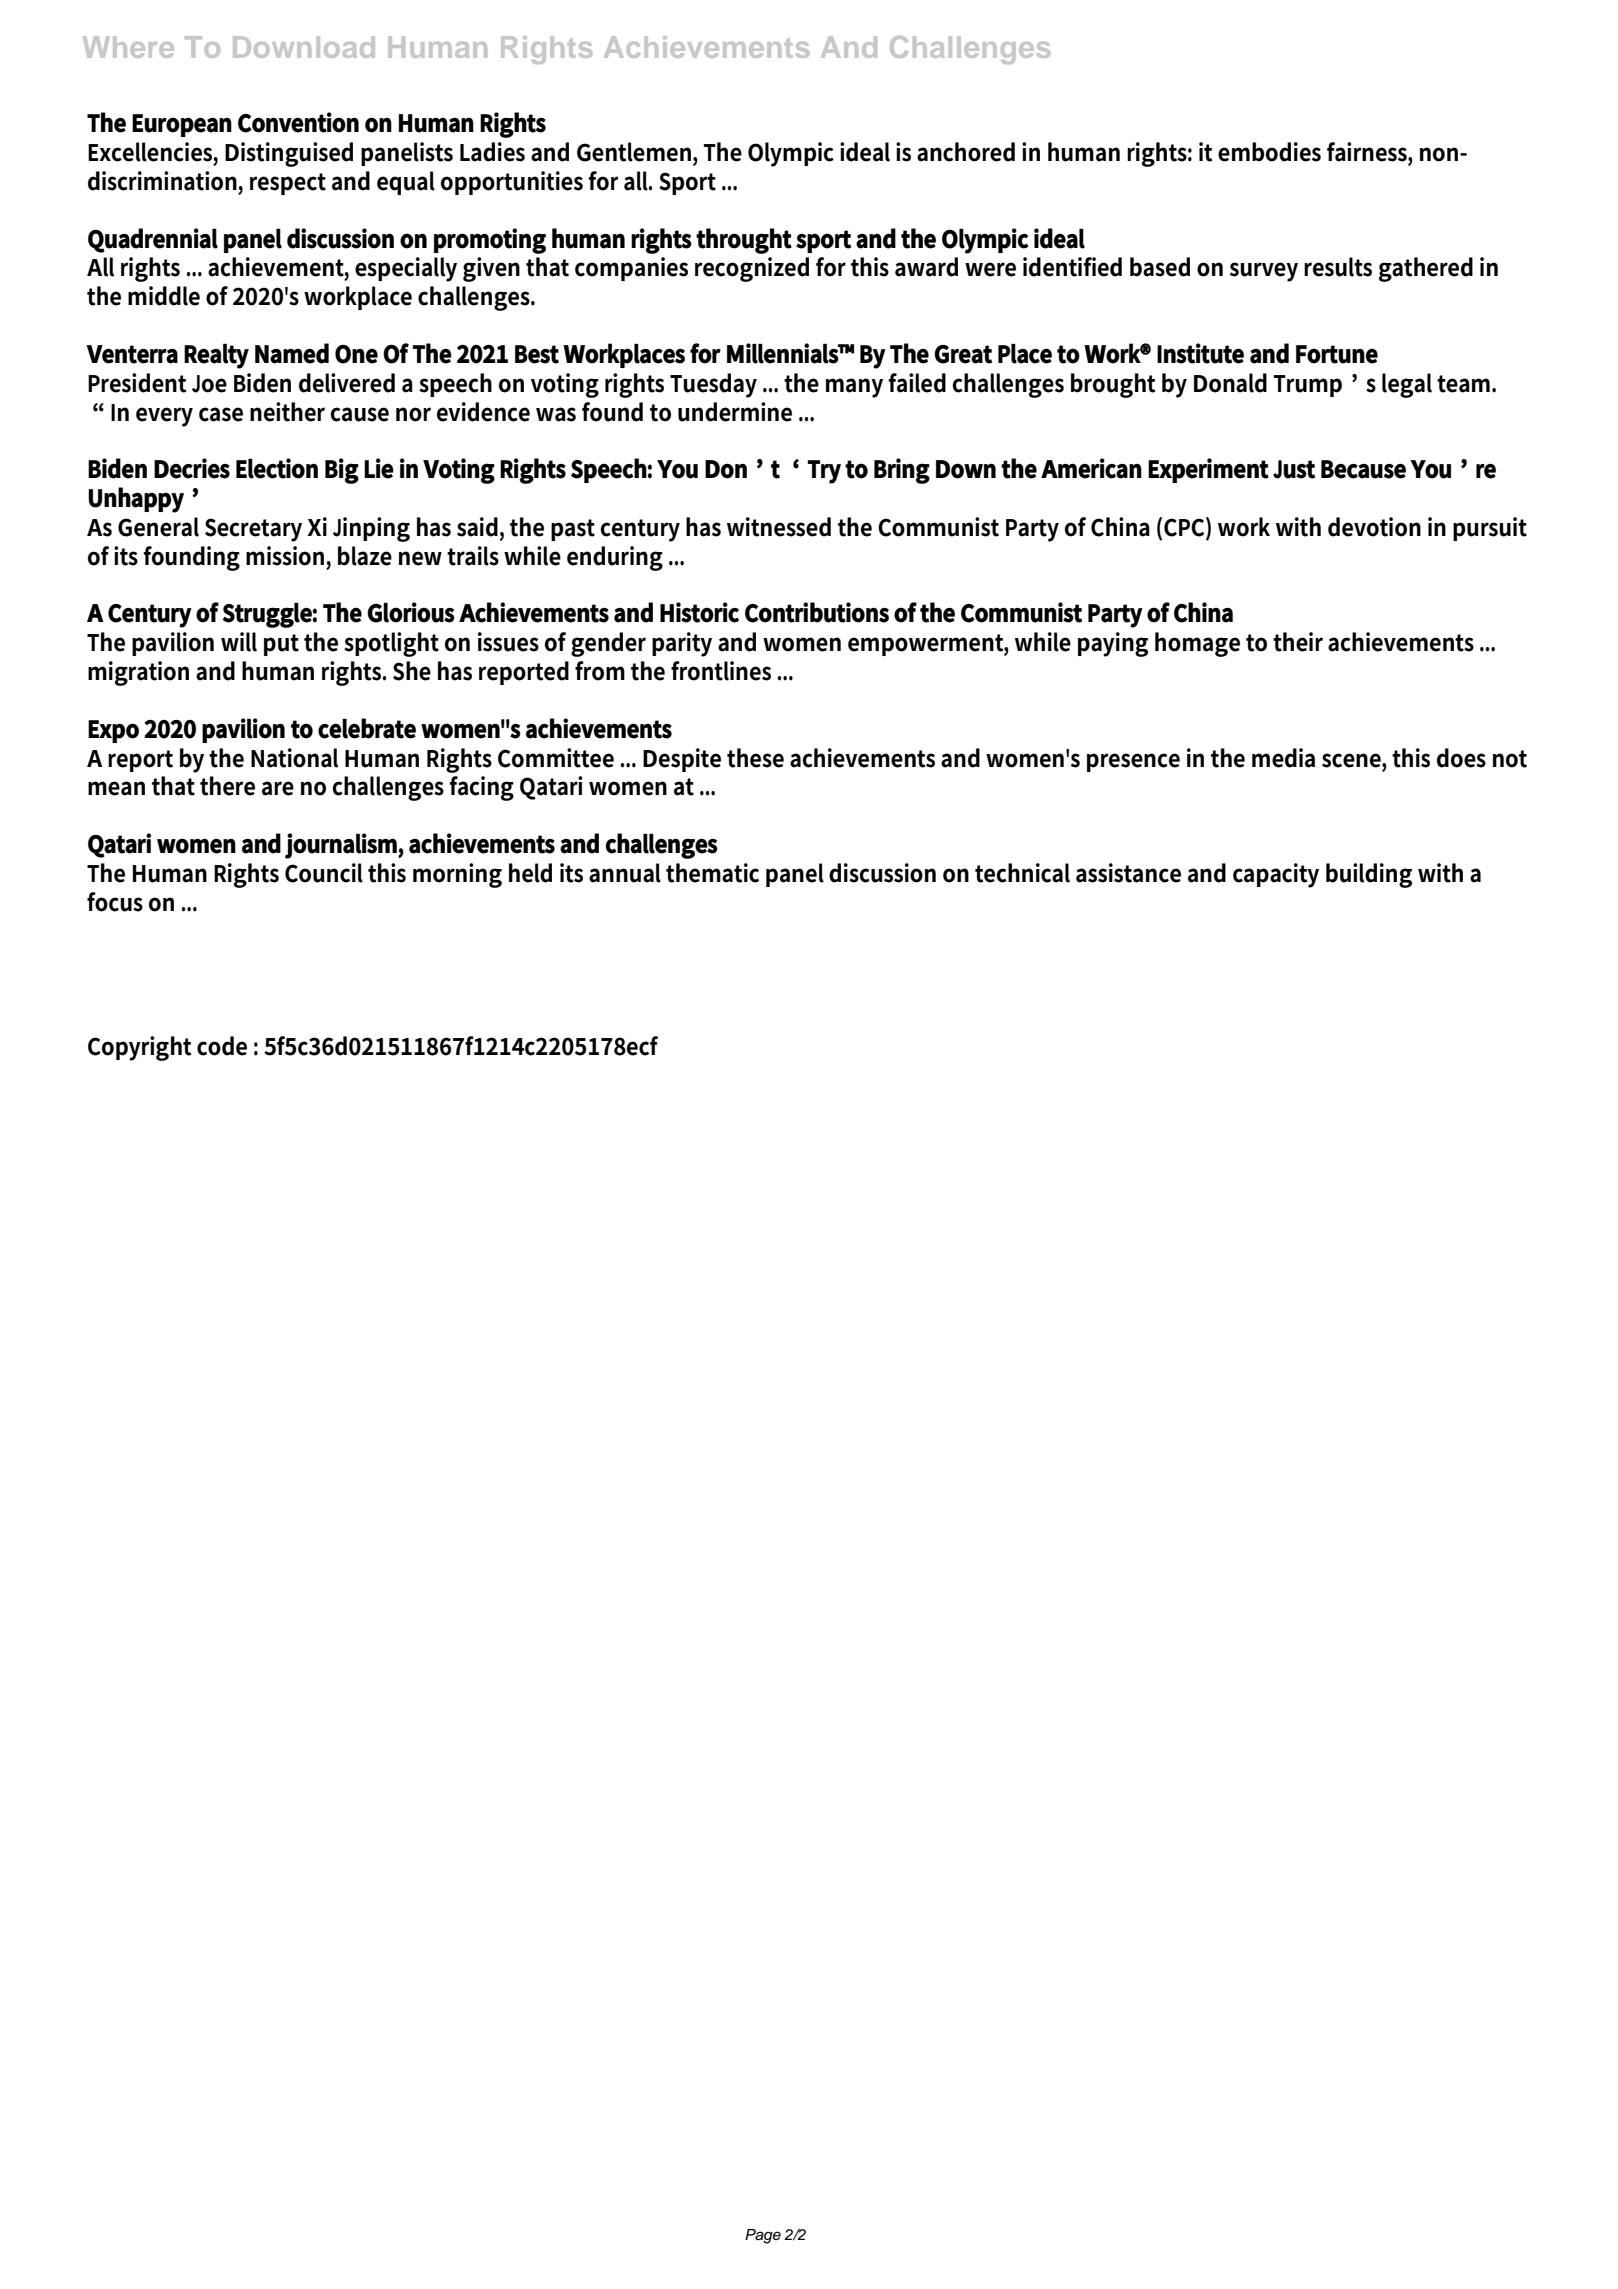  Describe the element at coordinates (625, 873) in the screenshot. I see `annual` at that location.
